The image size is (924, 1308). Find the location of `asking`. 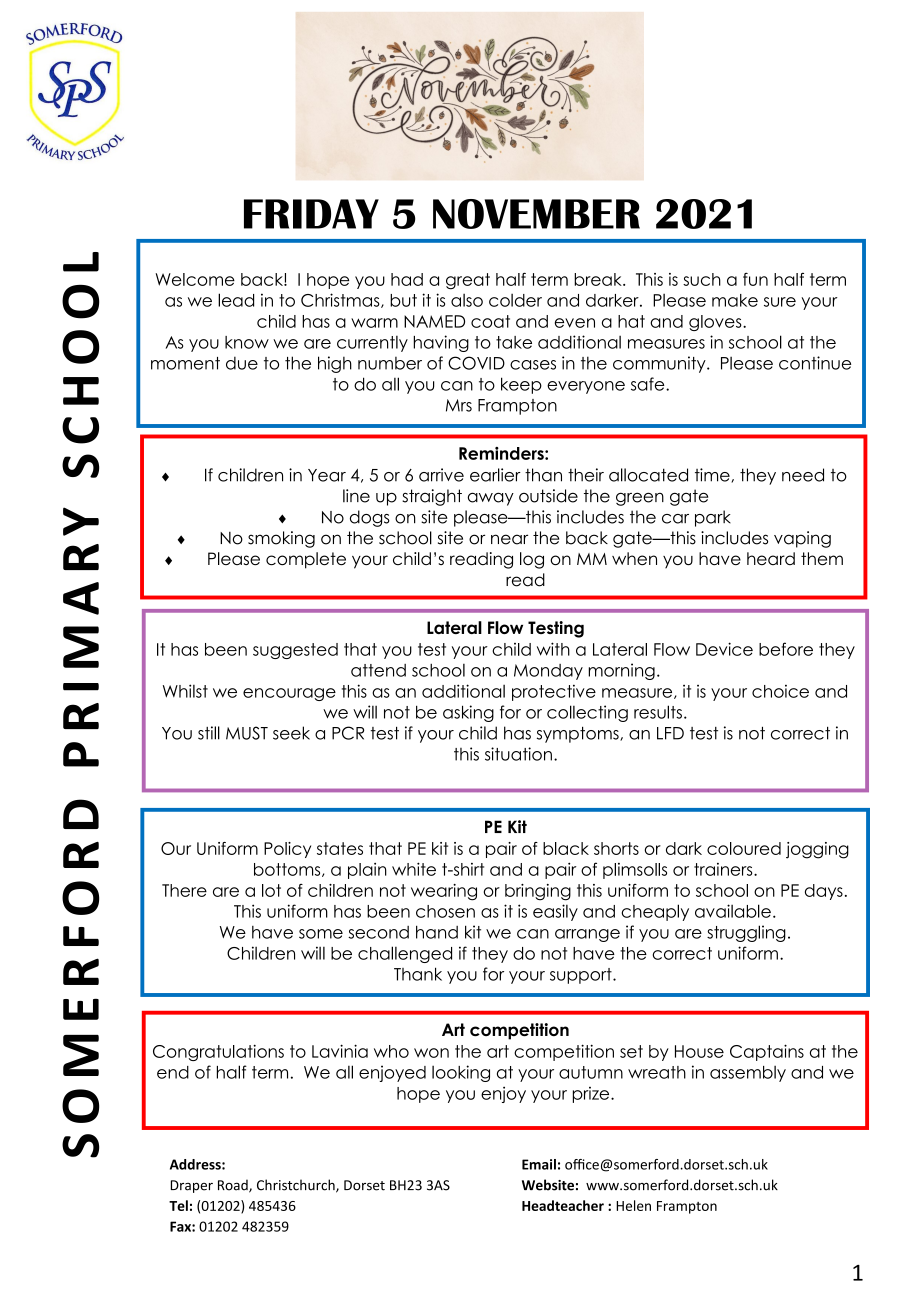

asking is located at coordinates (468, 713).
